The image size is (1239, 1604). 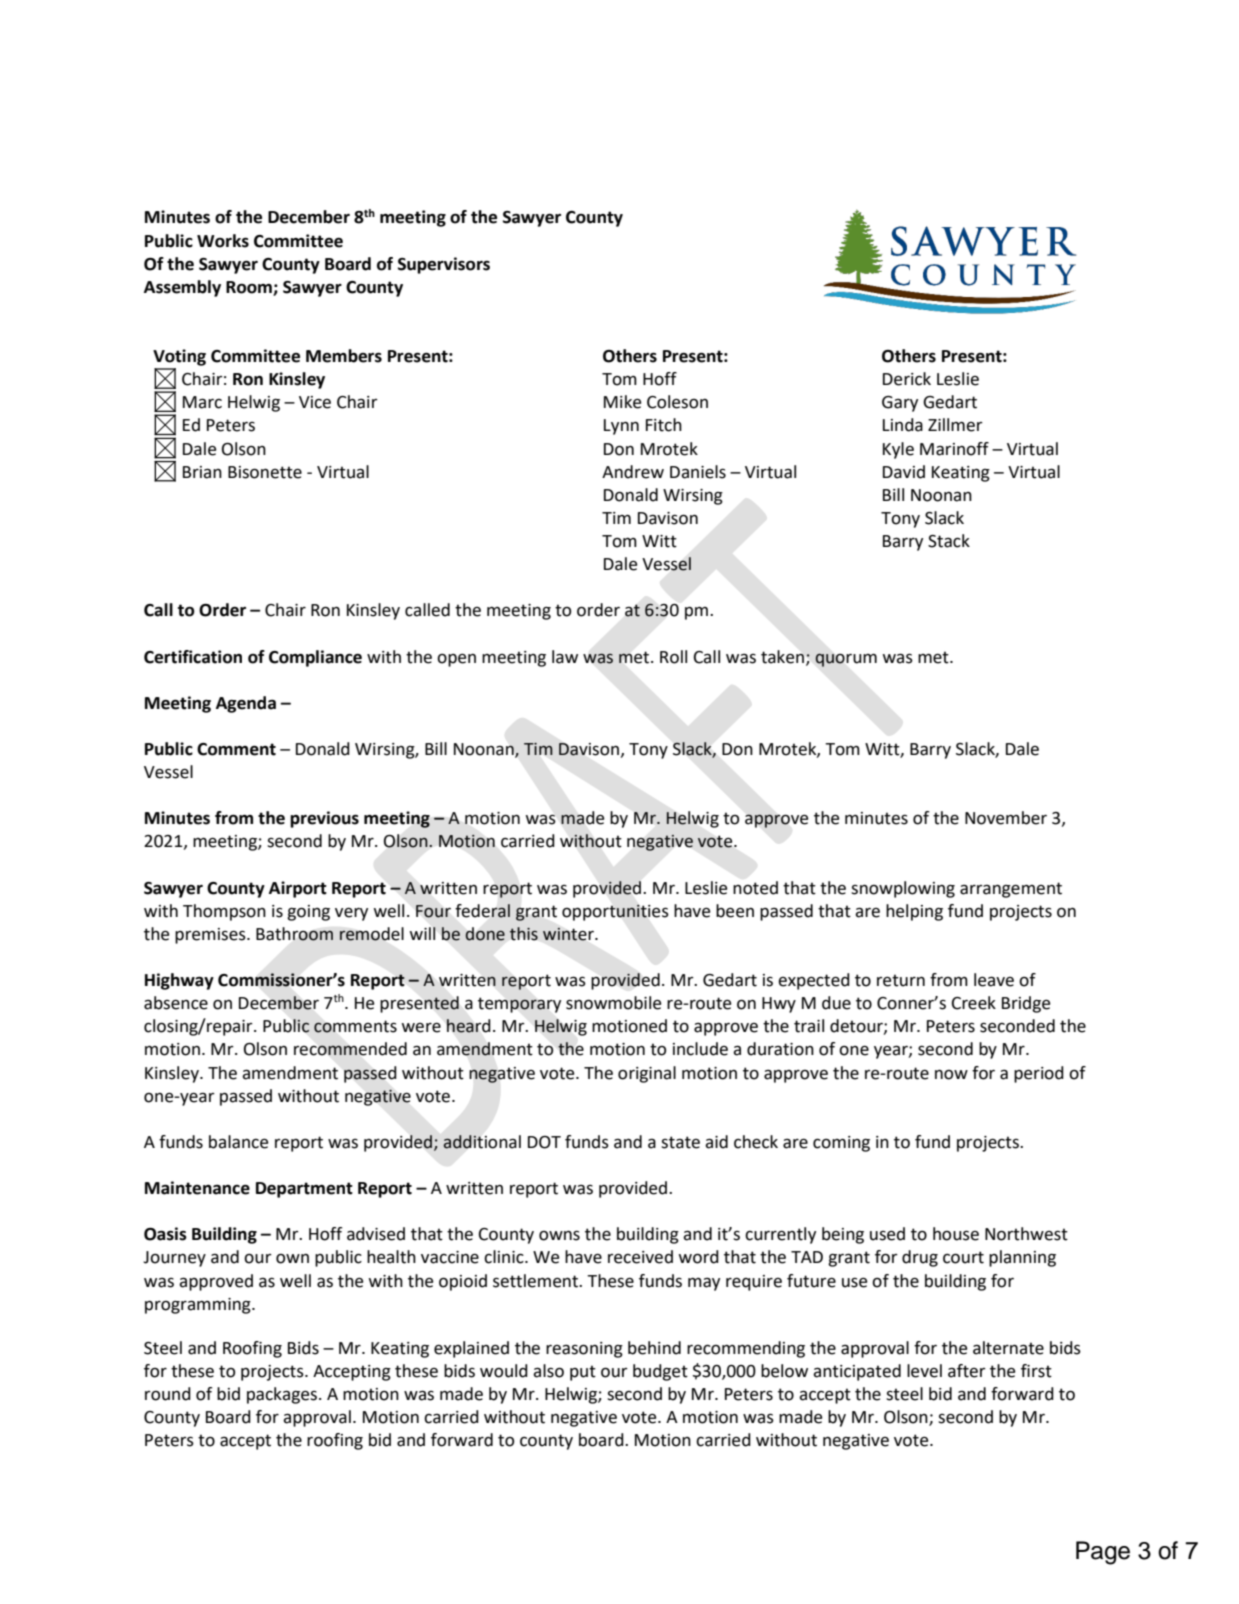 What do you see at coordinates (283, 1395) in the document?
I see `packages` at bounding box center [283, 1395].
